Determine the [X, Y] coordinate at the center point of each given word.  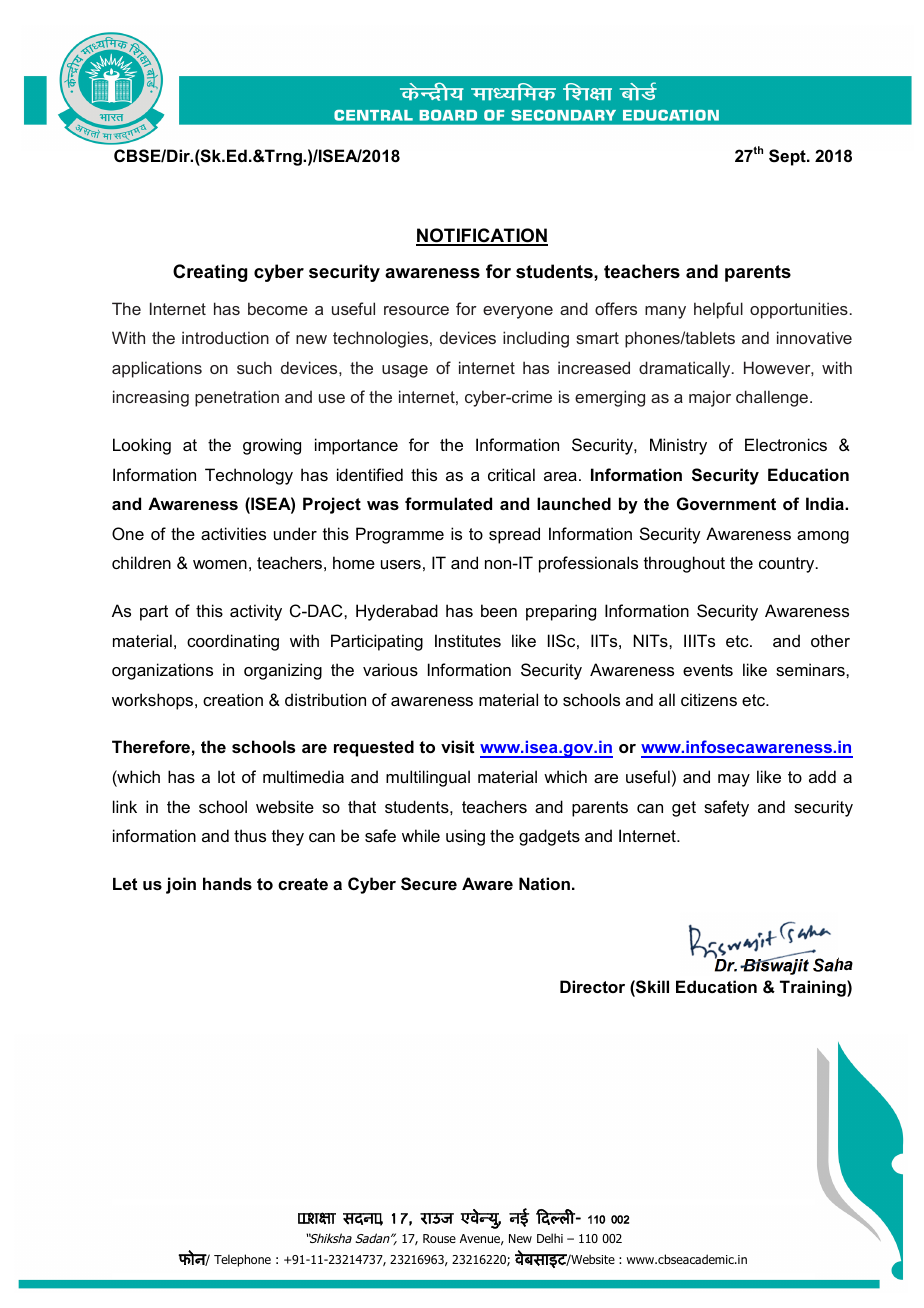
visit [457, 746]
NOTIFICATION [482, 236]
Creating [210, 273]
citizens [709, 699]
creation [233, 699]
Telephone [242, 1260]
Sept [788, 157]
